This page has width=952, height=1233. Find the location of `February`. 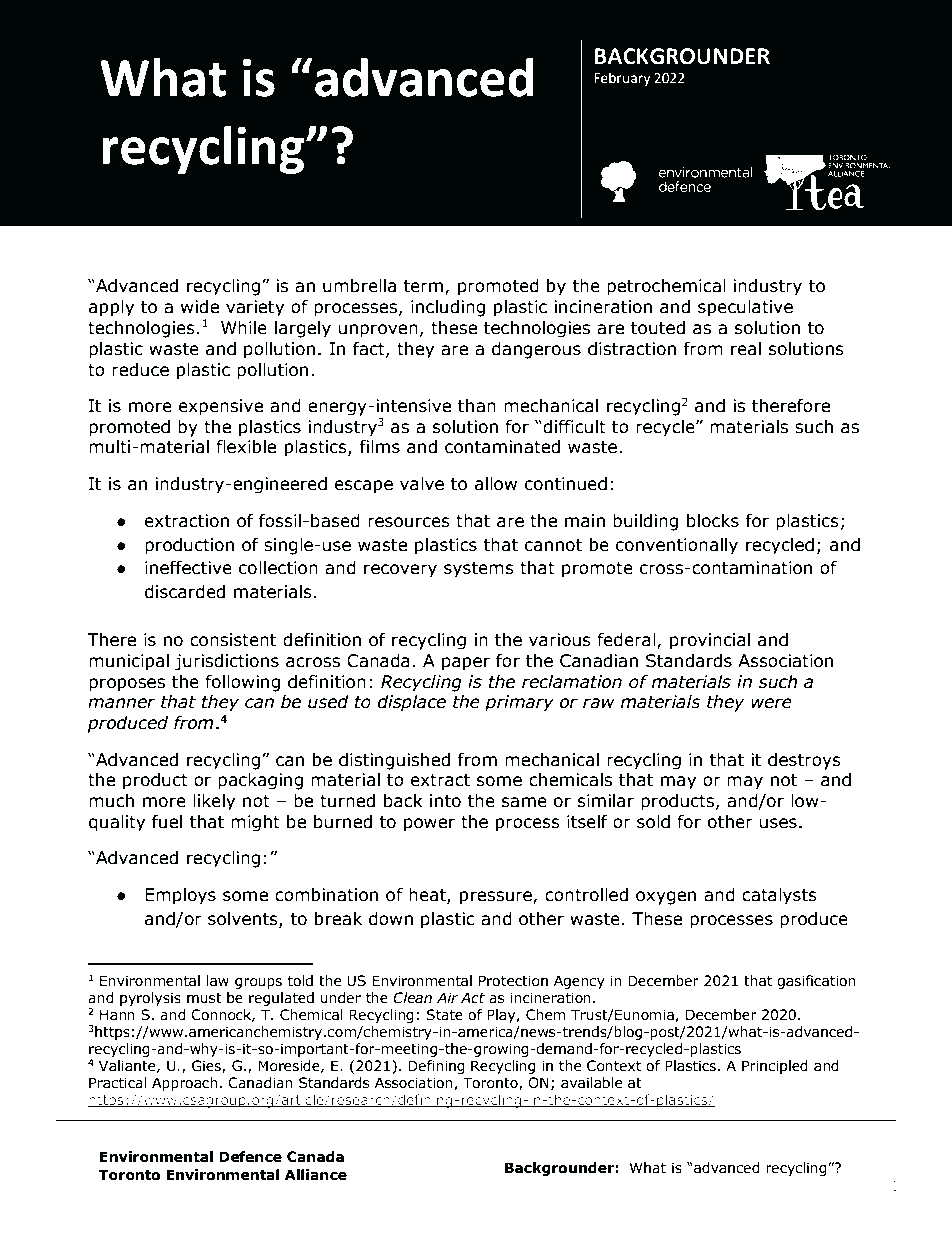

February is located at coordinates (622, 79).
